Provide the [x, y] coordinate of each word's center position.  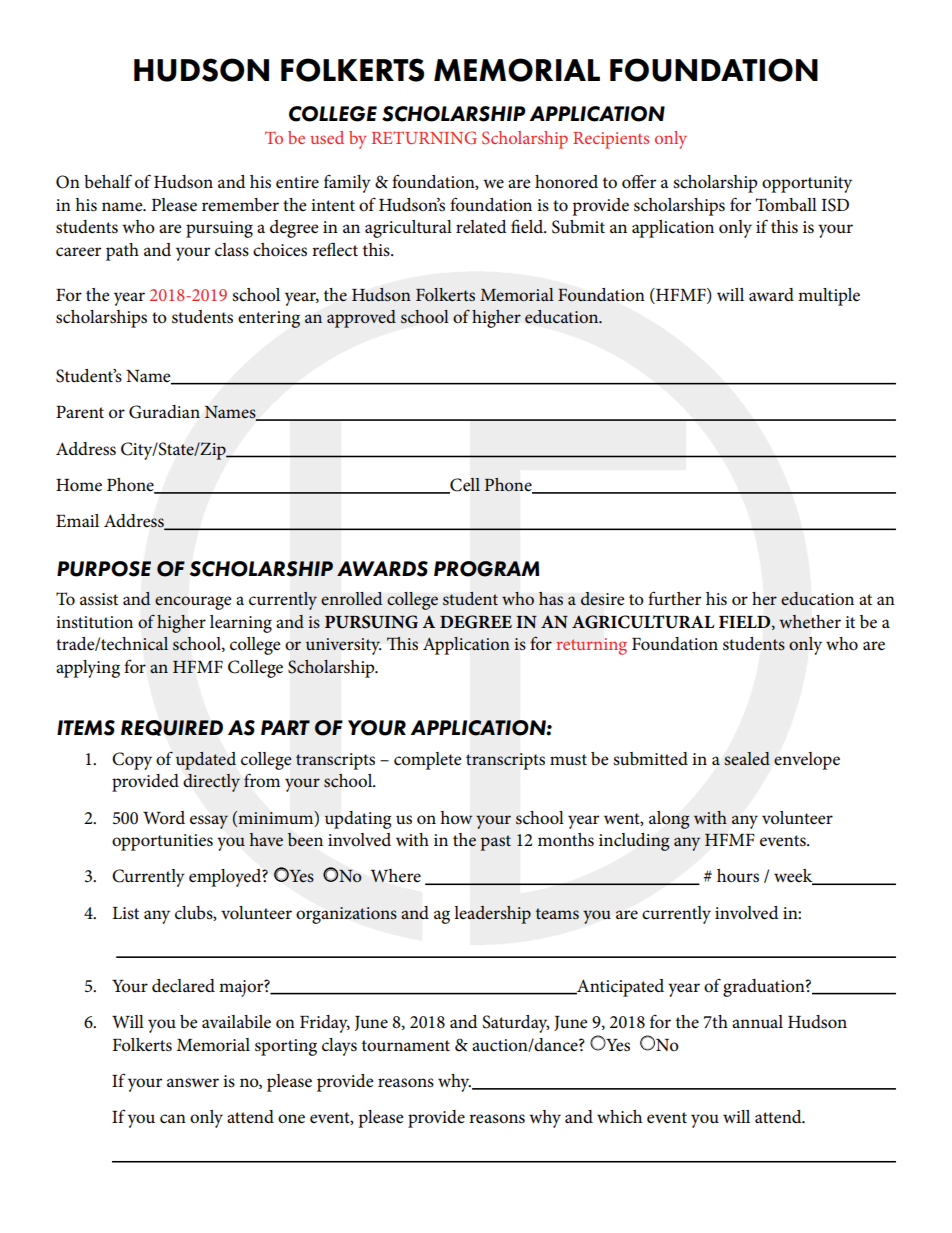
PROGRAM [486, 569]
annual [757, 1021]
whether [810, 622]
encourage [193, 603]
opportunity [807, 184]
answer [193, 1083]
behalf [108, 181]
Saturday [516, 1024]
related [481, 226]
